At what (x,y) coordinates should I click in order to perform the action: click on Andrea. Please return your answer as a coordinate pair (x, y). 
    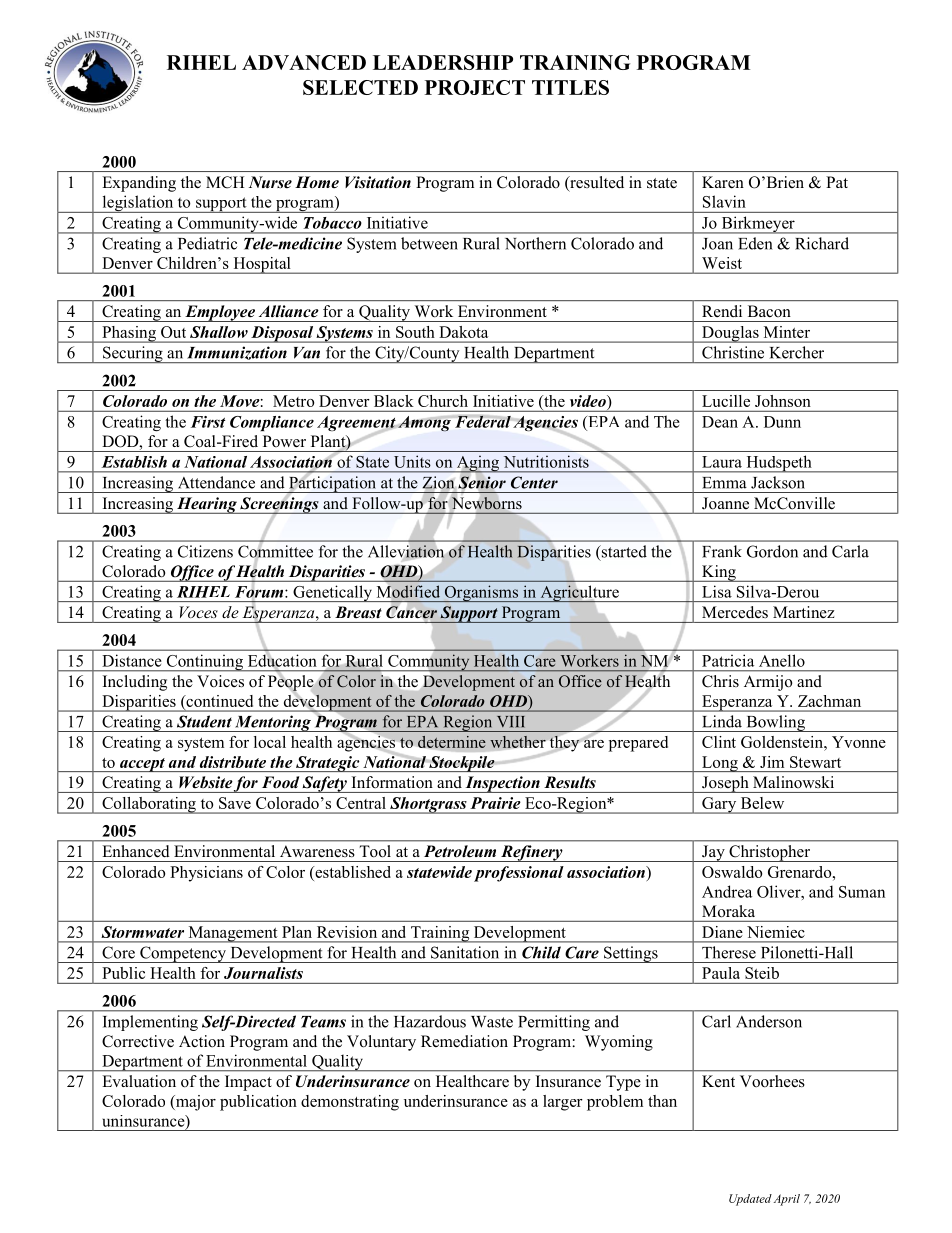
    Looking at the image, I should click on (727, 891).
